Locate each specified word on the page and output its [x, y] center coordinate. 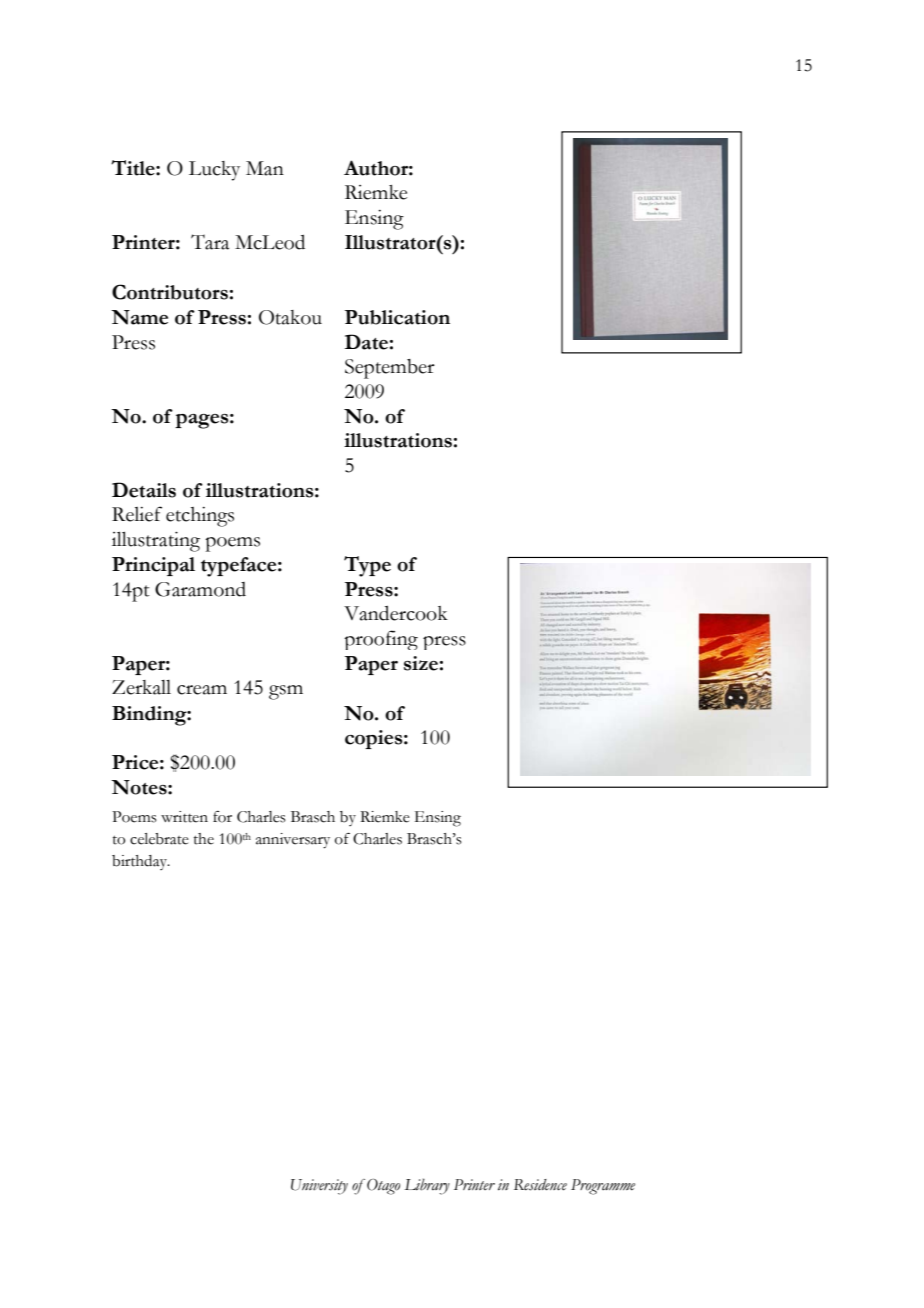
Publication [397, 317]
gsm [286, 692]
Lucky [214, 171]
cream [202, 690]
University [319, 1187]
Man [265, 168]
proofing [381, 640]
